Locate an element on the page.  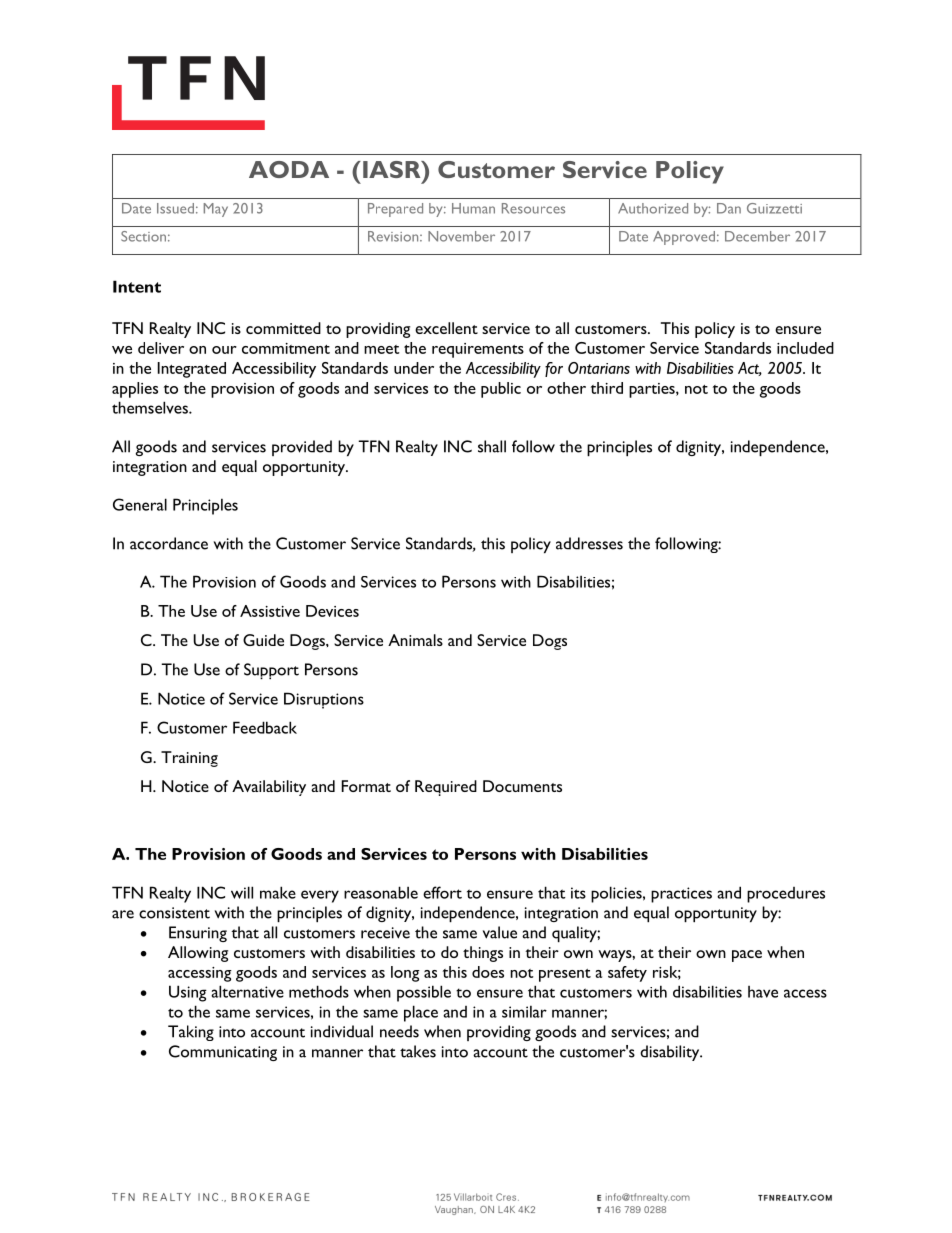
Taking is located at coordinates (191, 1033).
